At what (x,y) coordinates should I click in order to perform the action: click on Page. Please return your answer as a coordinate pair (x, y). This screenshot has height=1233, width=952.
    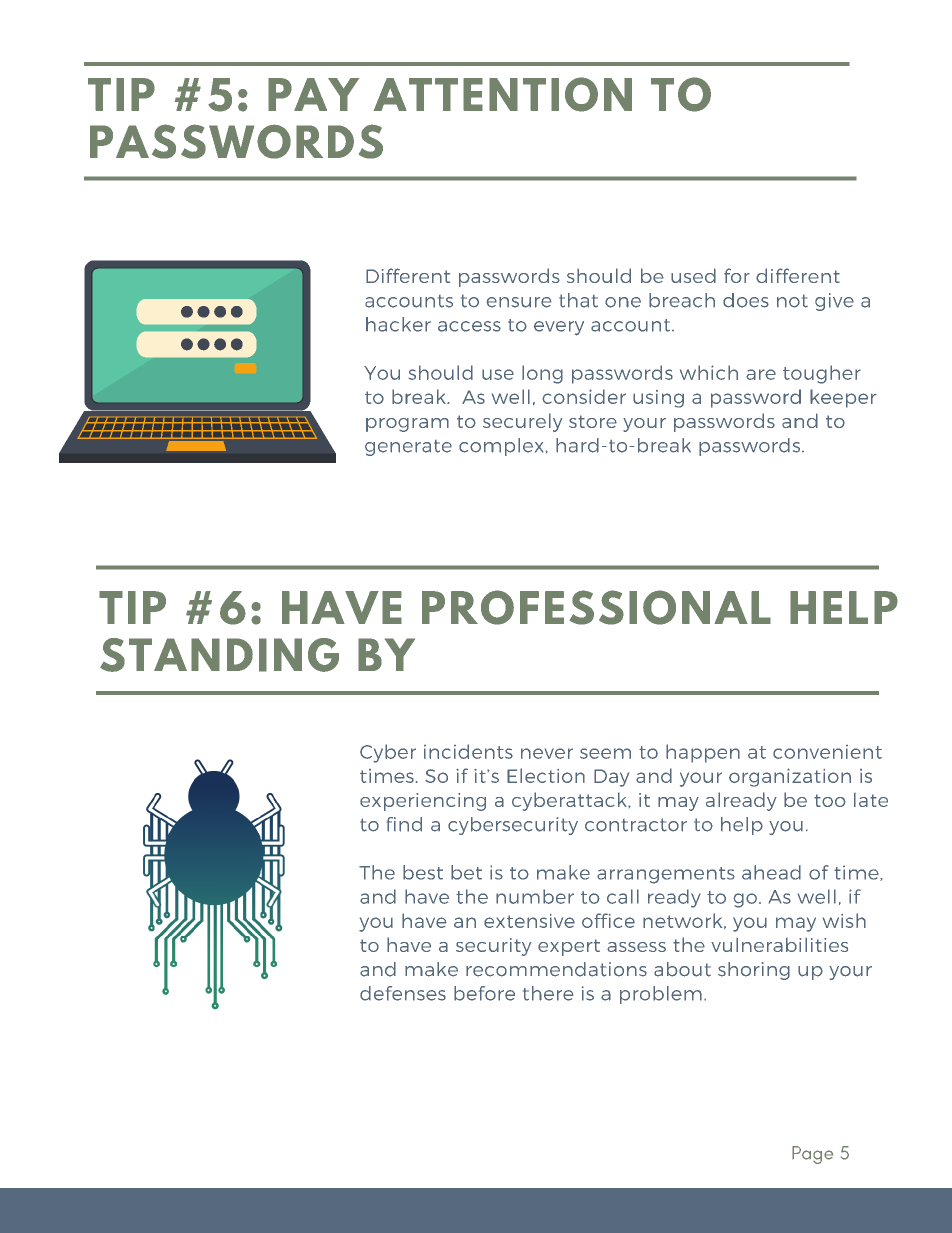
    Looking at the image, I should click on (812, 1155).
